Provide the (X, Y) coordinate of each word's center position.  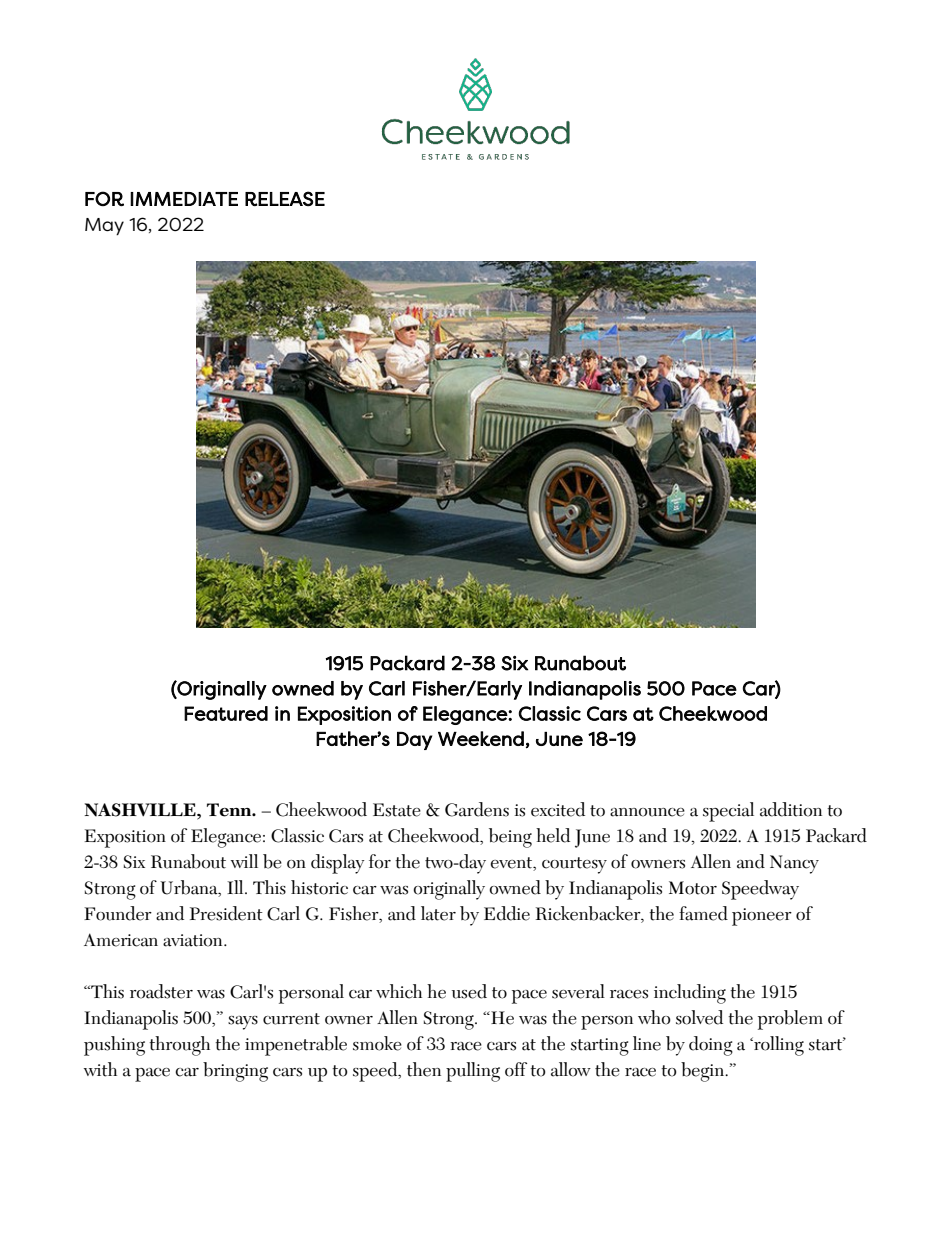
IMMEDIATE (184, 199)
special (728, 812)
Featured (226, 713)
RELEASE (285, 198)
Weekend (481, 738)
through (179, 1046)
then (424, 1069)
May (104, 226)
